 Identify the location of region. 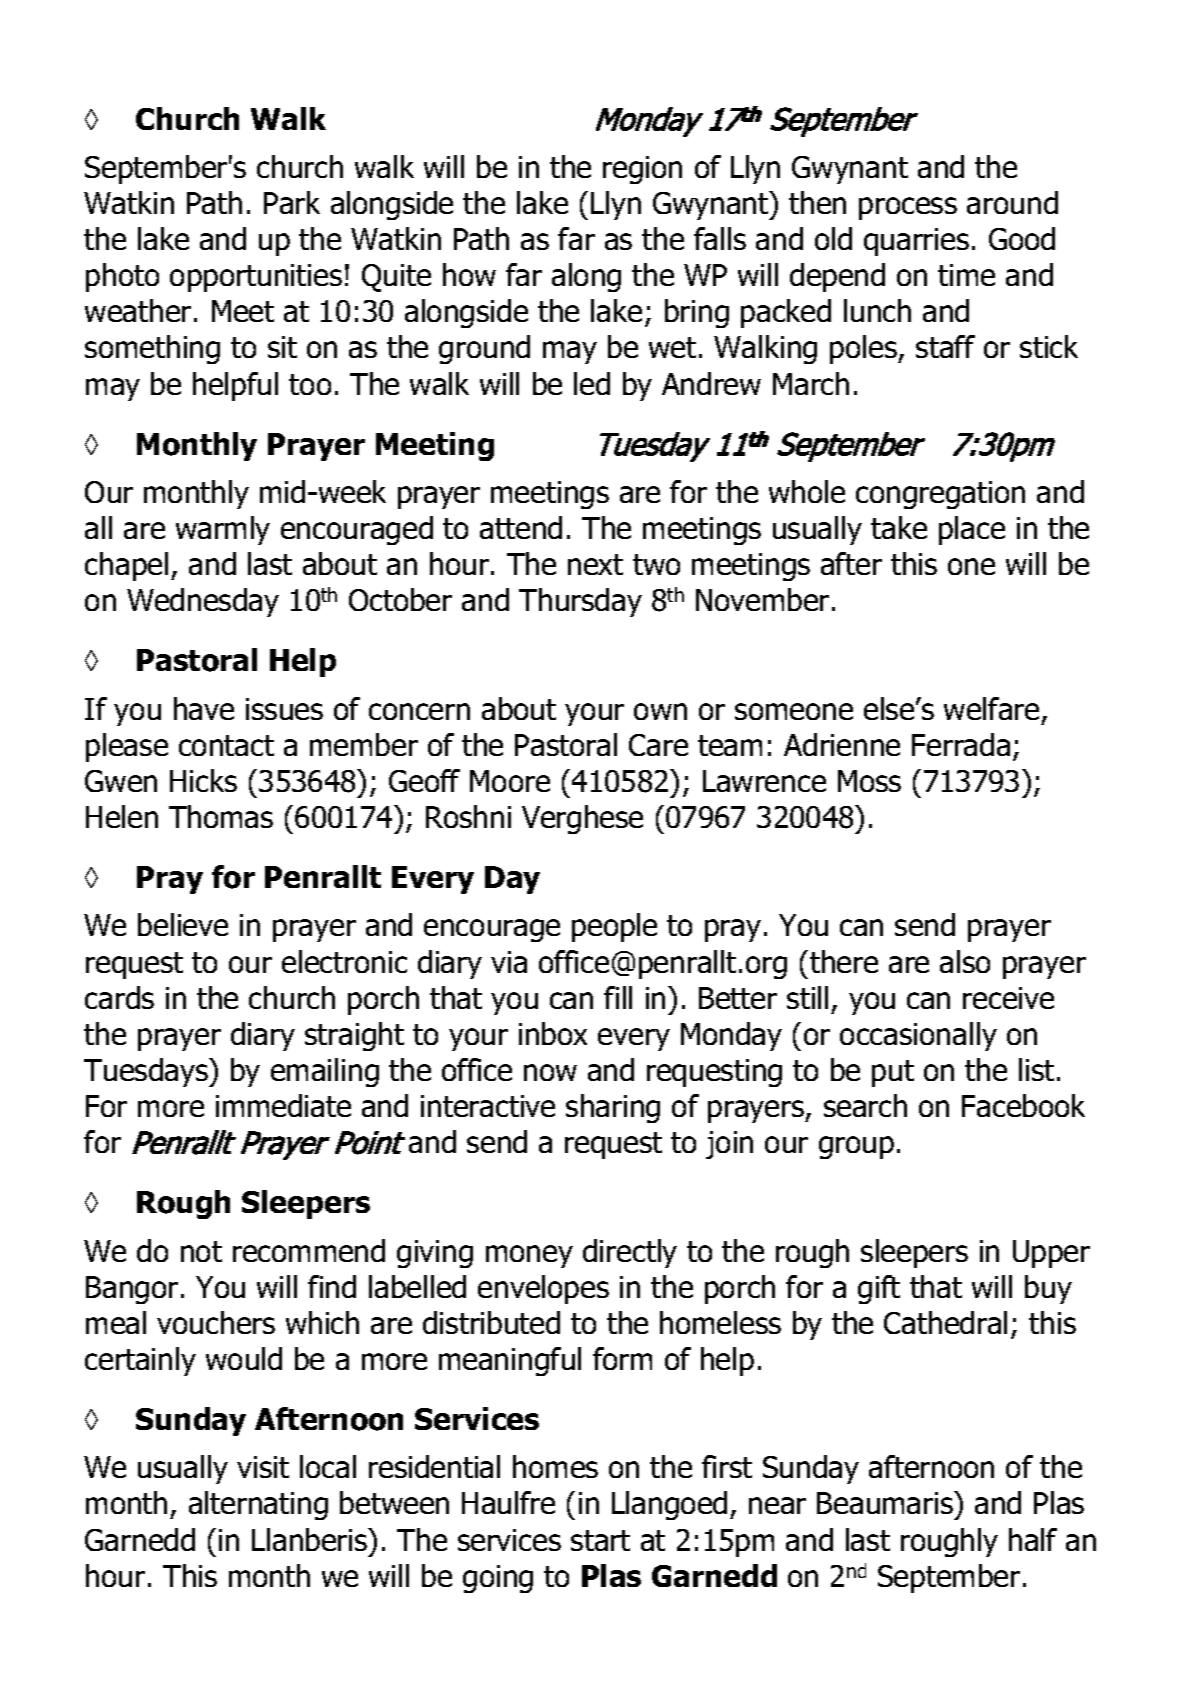
(642, 170).
